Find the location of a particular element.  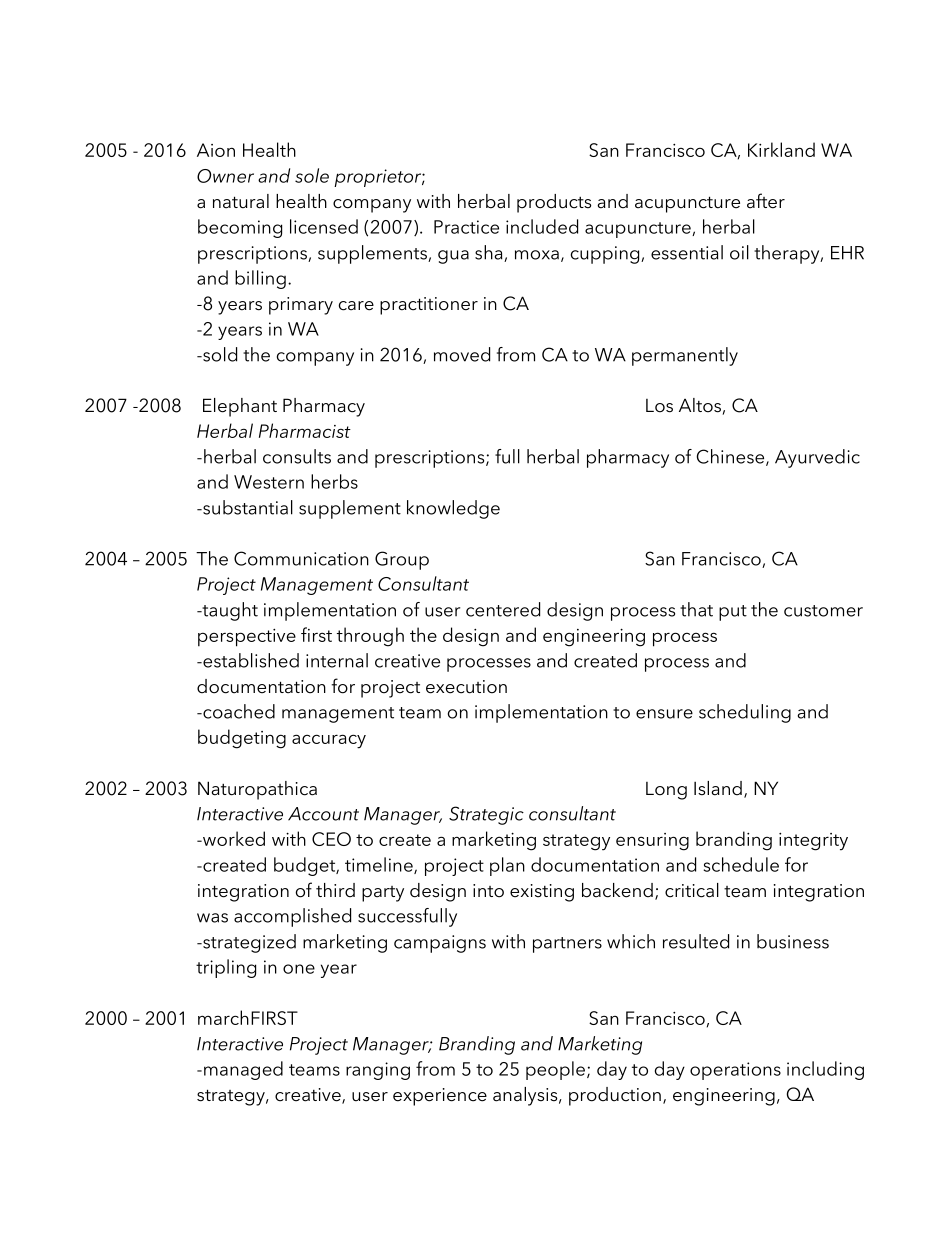

Western is located at coordinates (269, 482).
